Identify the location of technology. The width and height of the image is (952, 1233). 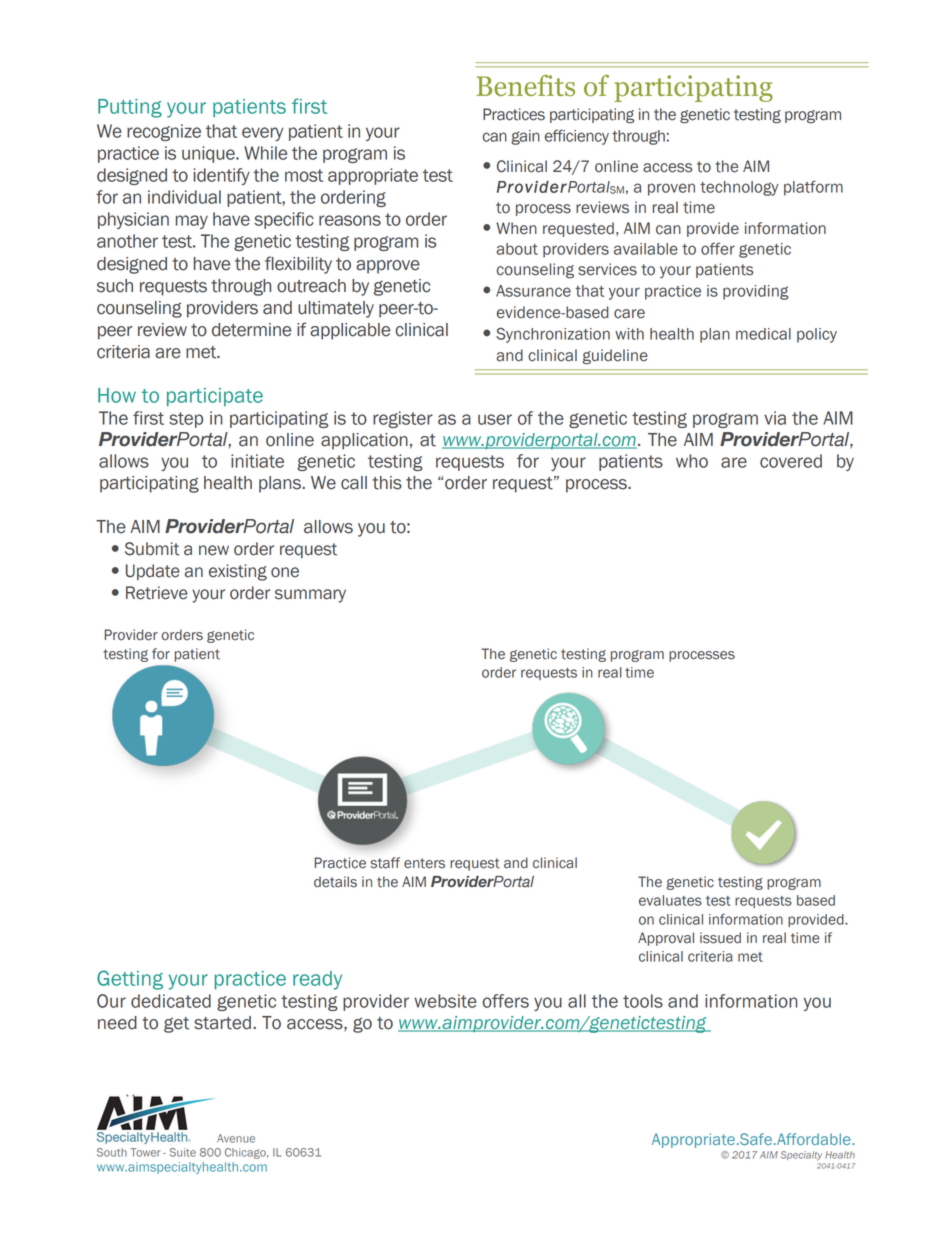
(739, 188).
